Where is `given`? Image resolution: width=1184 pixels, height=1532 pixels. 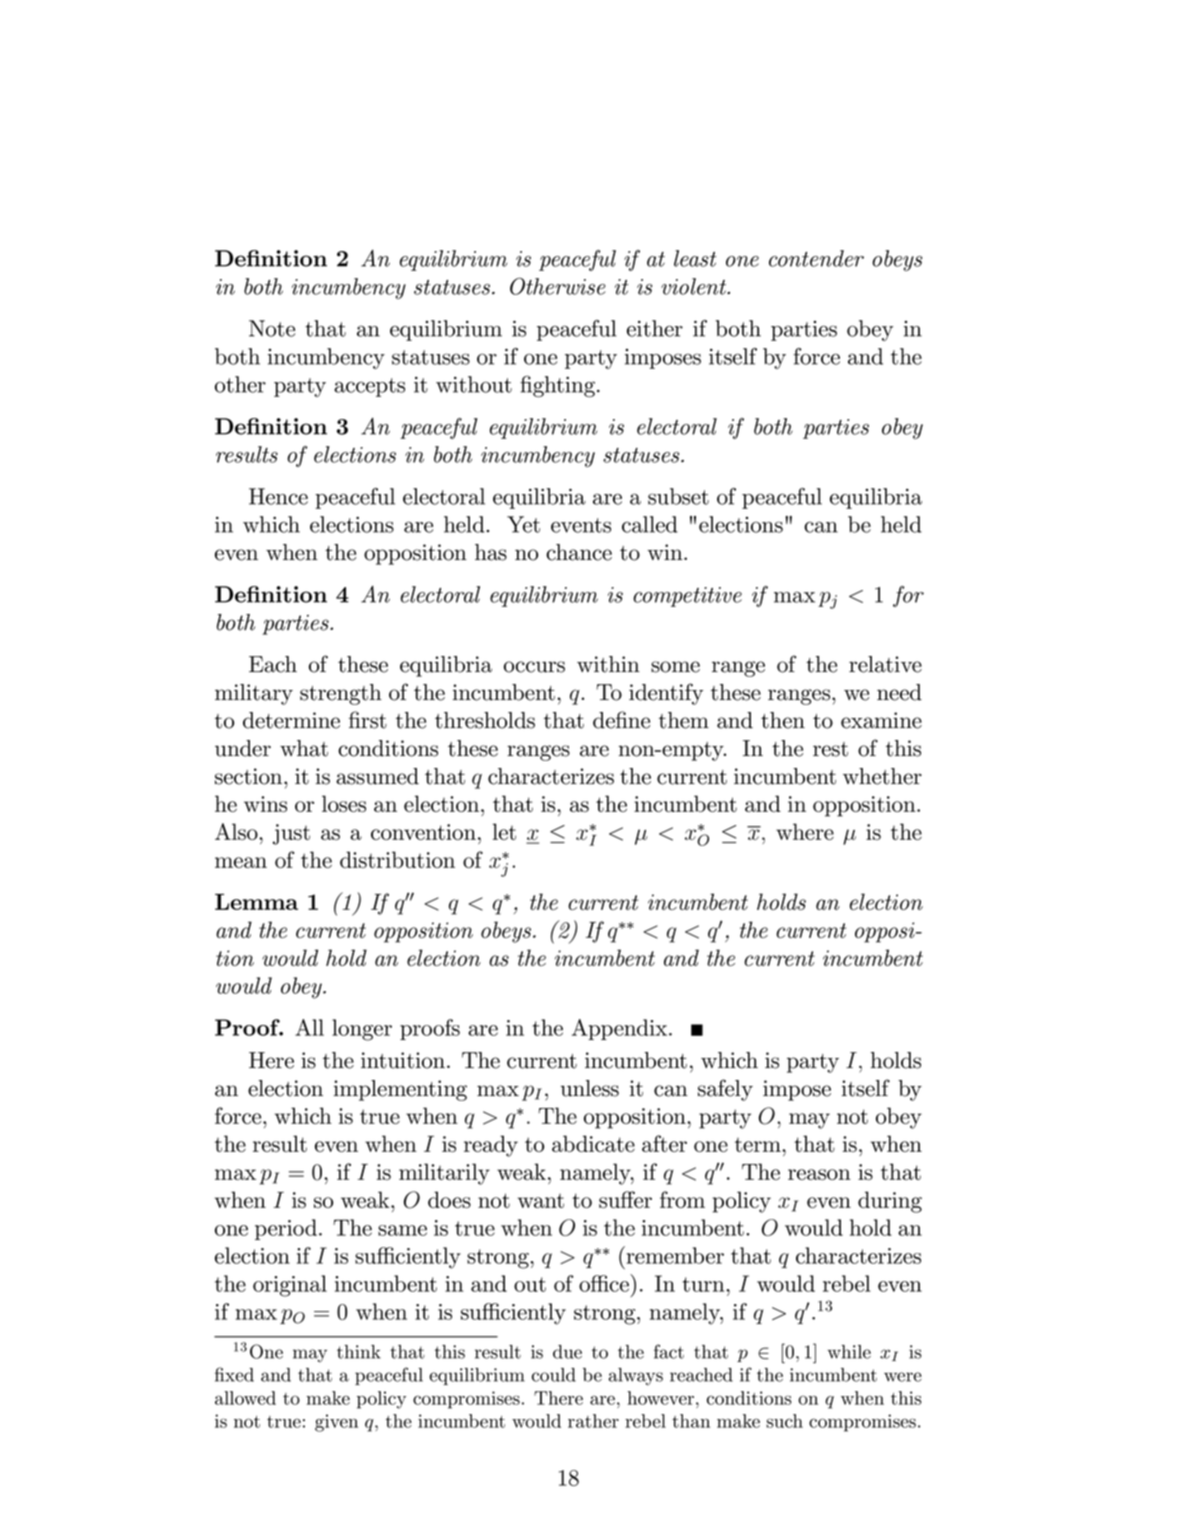
given is located at coordinates (336, 1423).
